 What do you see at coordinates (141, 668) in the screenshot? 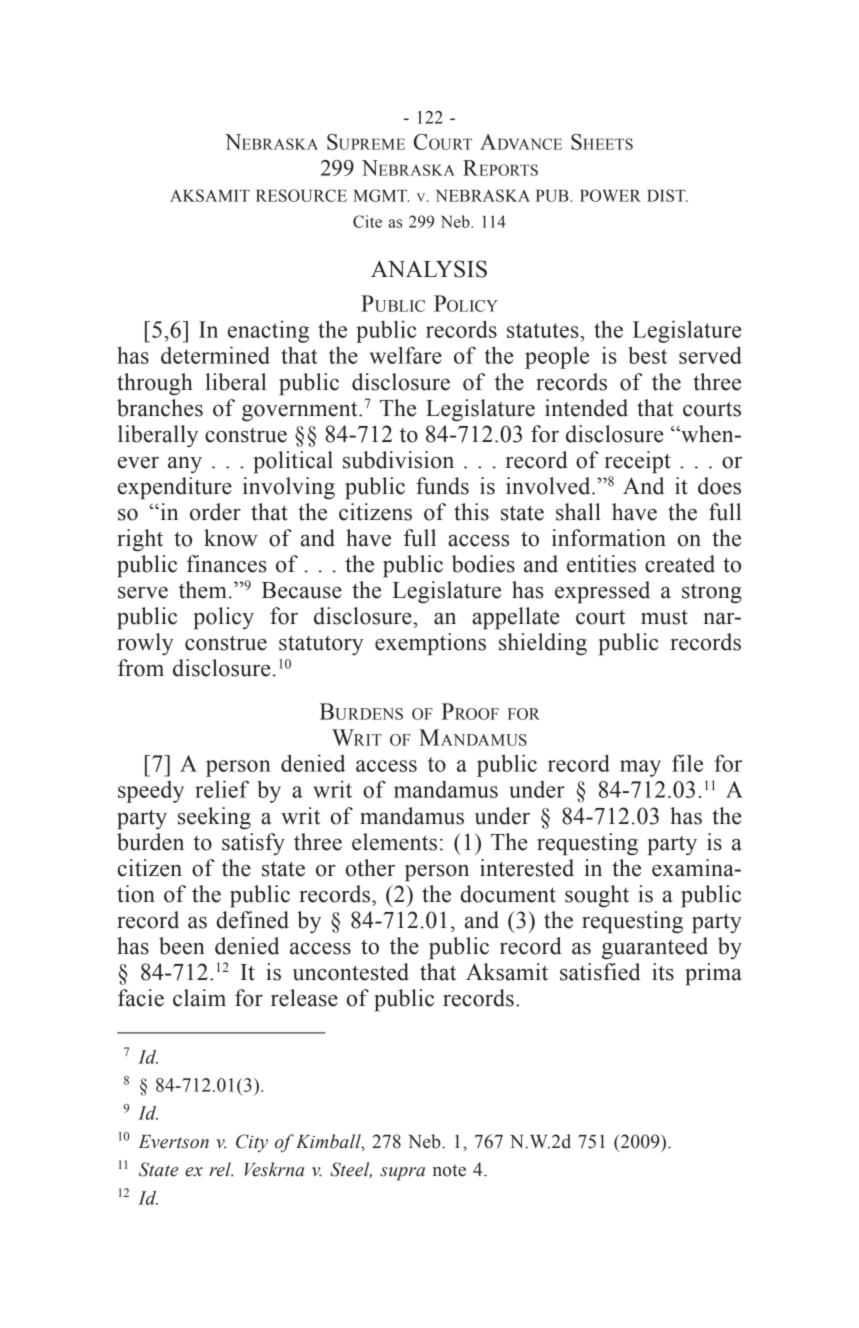
I see `from` at bounding box center [141, 668].
